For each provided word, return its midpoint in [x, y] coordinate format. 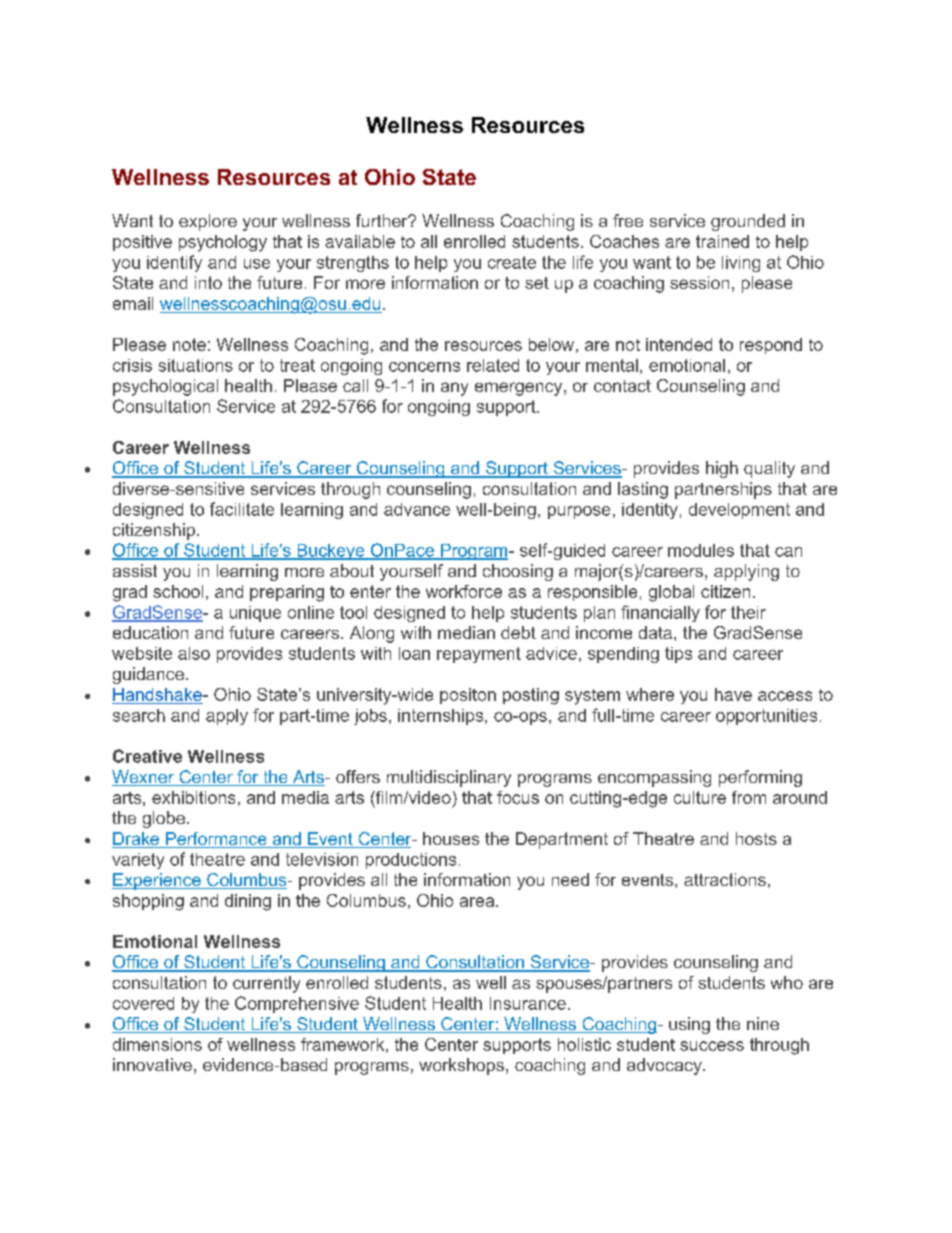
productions [411, 861]
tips [678, 655]
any [454, 389]
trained [722, 241]
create [512, 262]
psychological [165, 387]
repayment [479, 655]
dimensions [157, 1044]
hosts [756, 838]
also [194, 653]
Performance [216, 840]
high [722, 469]
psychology [223, 243]
